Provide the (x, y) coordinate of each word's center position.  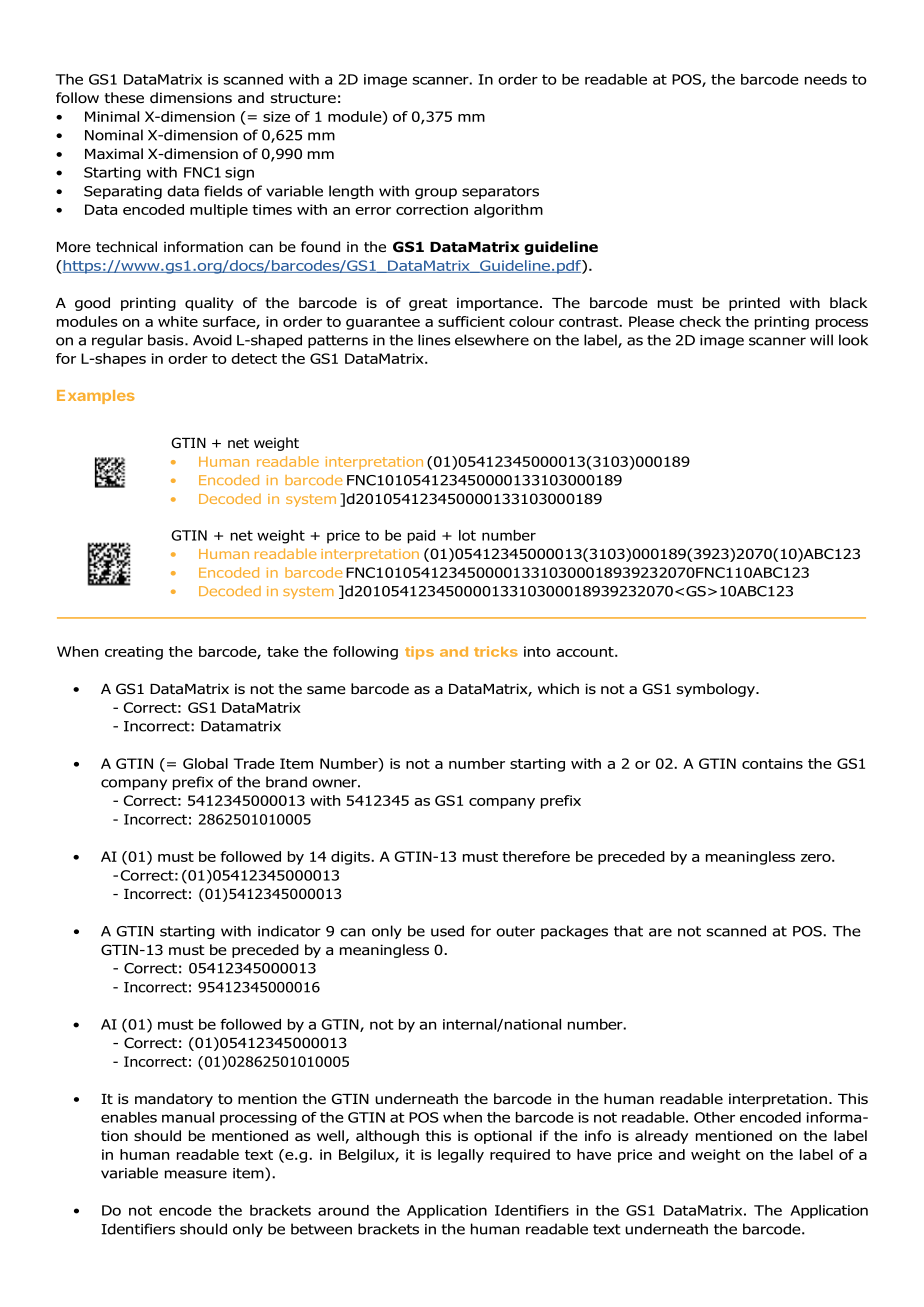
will (821, 340)
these (124, 97)
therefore (536, 856)
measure (196, 1174)
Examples (96, 397)
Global (205, 763)
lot (467, 535)
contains (772, 763)
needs (826, 79)
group (436, 193)
